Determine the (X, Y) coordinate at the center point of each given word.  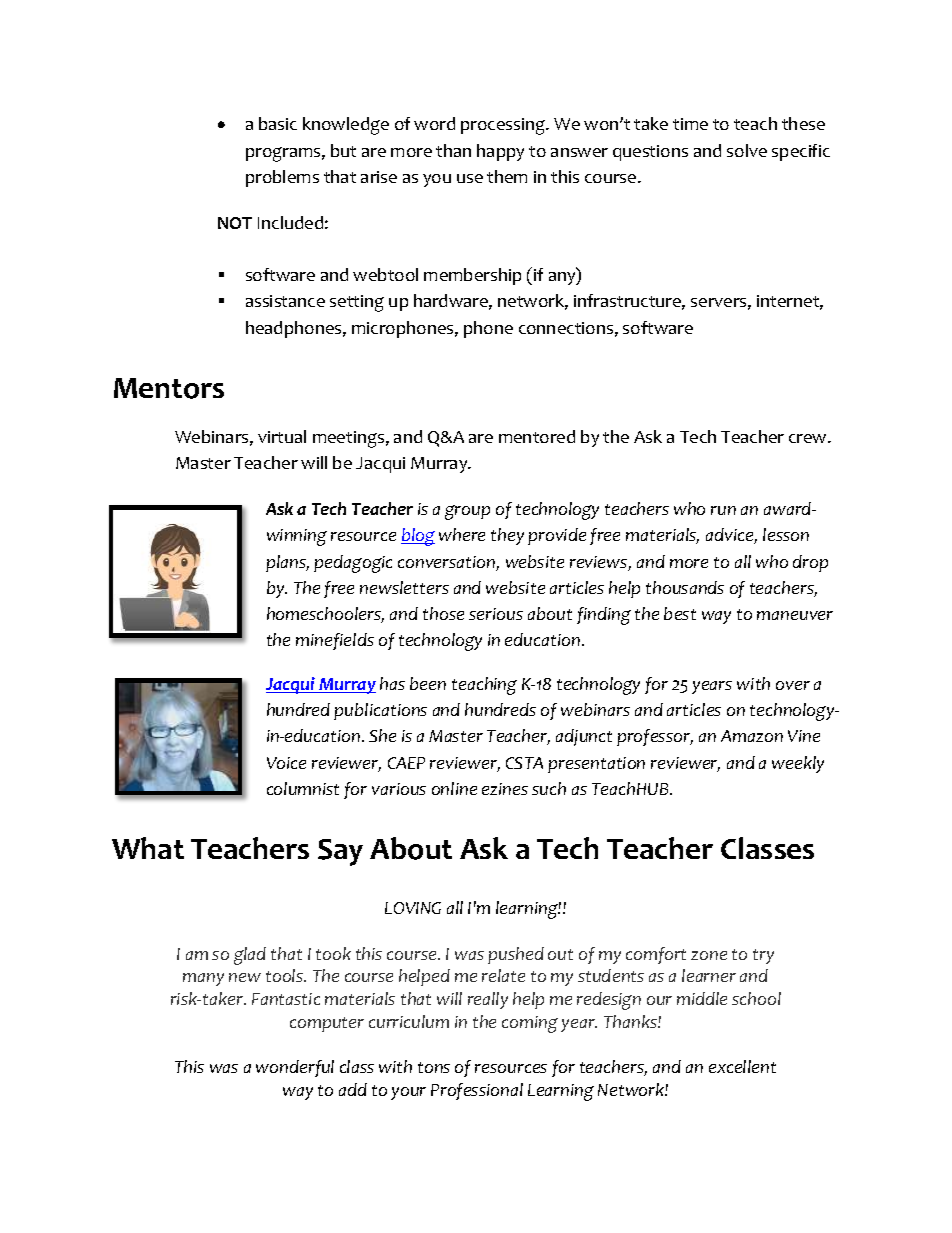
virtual (282, 436)
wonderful (295, 1068)
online (454, 788)
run (723, 510)
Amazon (752, 736)
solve (747, 150)
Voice (286, 763)
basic (278, 123)
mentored (537, 436)
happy (500, 152)
